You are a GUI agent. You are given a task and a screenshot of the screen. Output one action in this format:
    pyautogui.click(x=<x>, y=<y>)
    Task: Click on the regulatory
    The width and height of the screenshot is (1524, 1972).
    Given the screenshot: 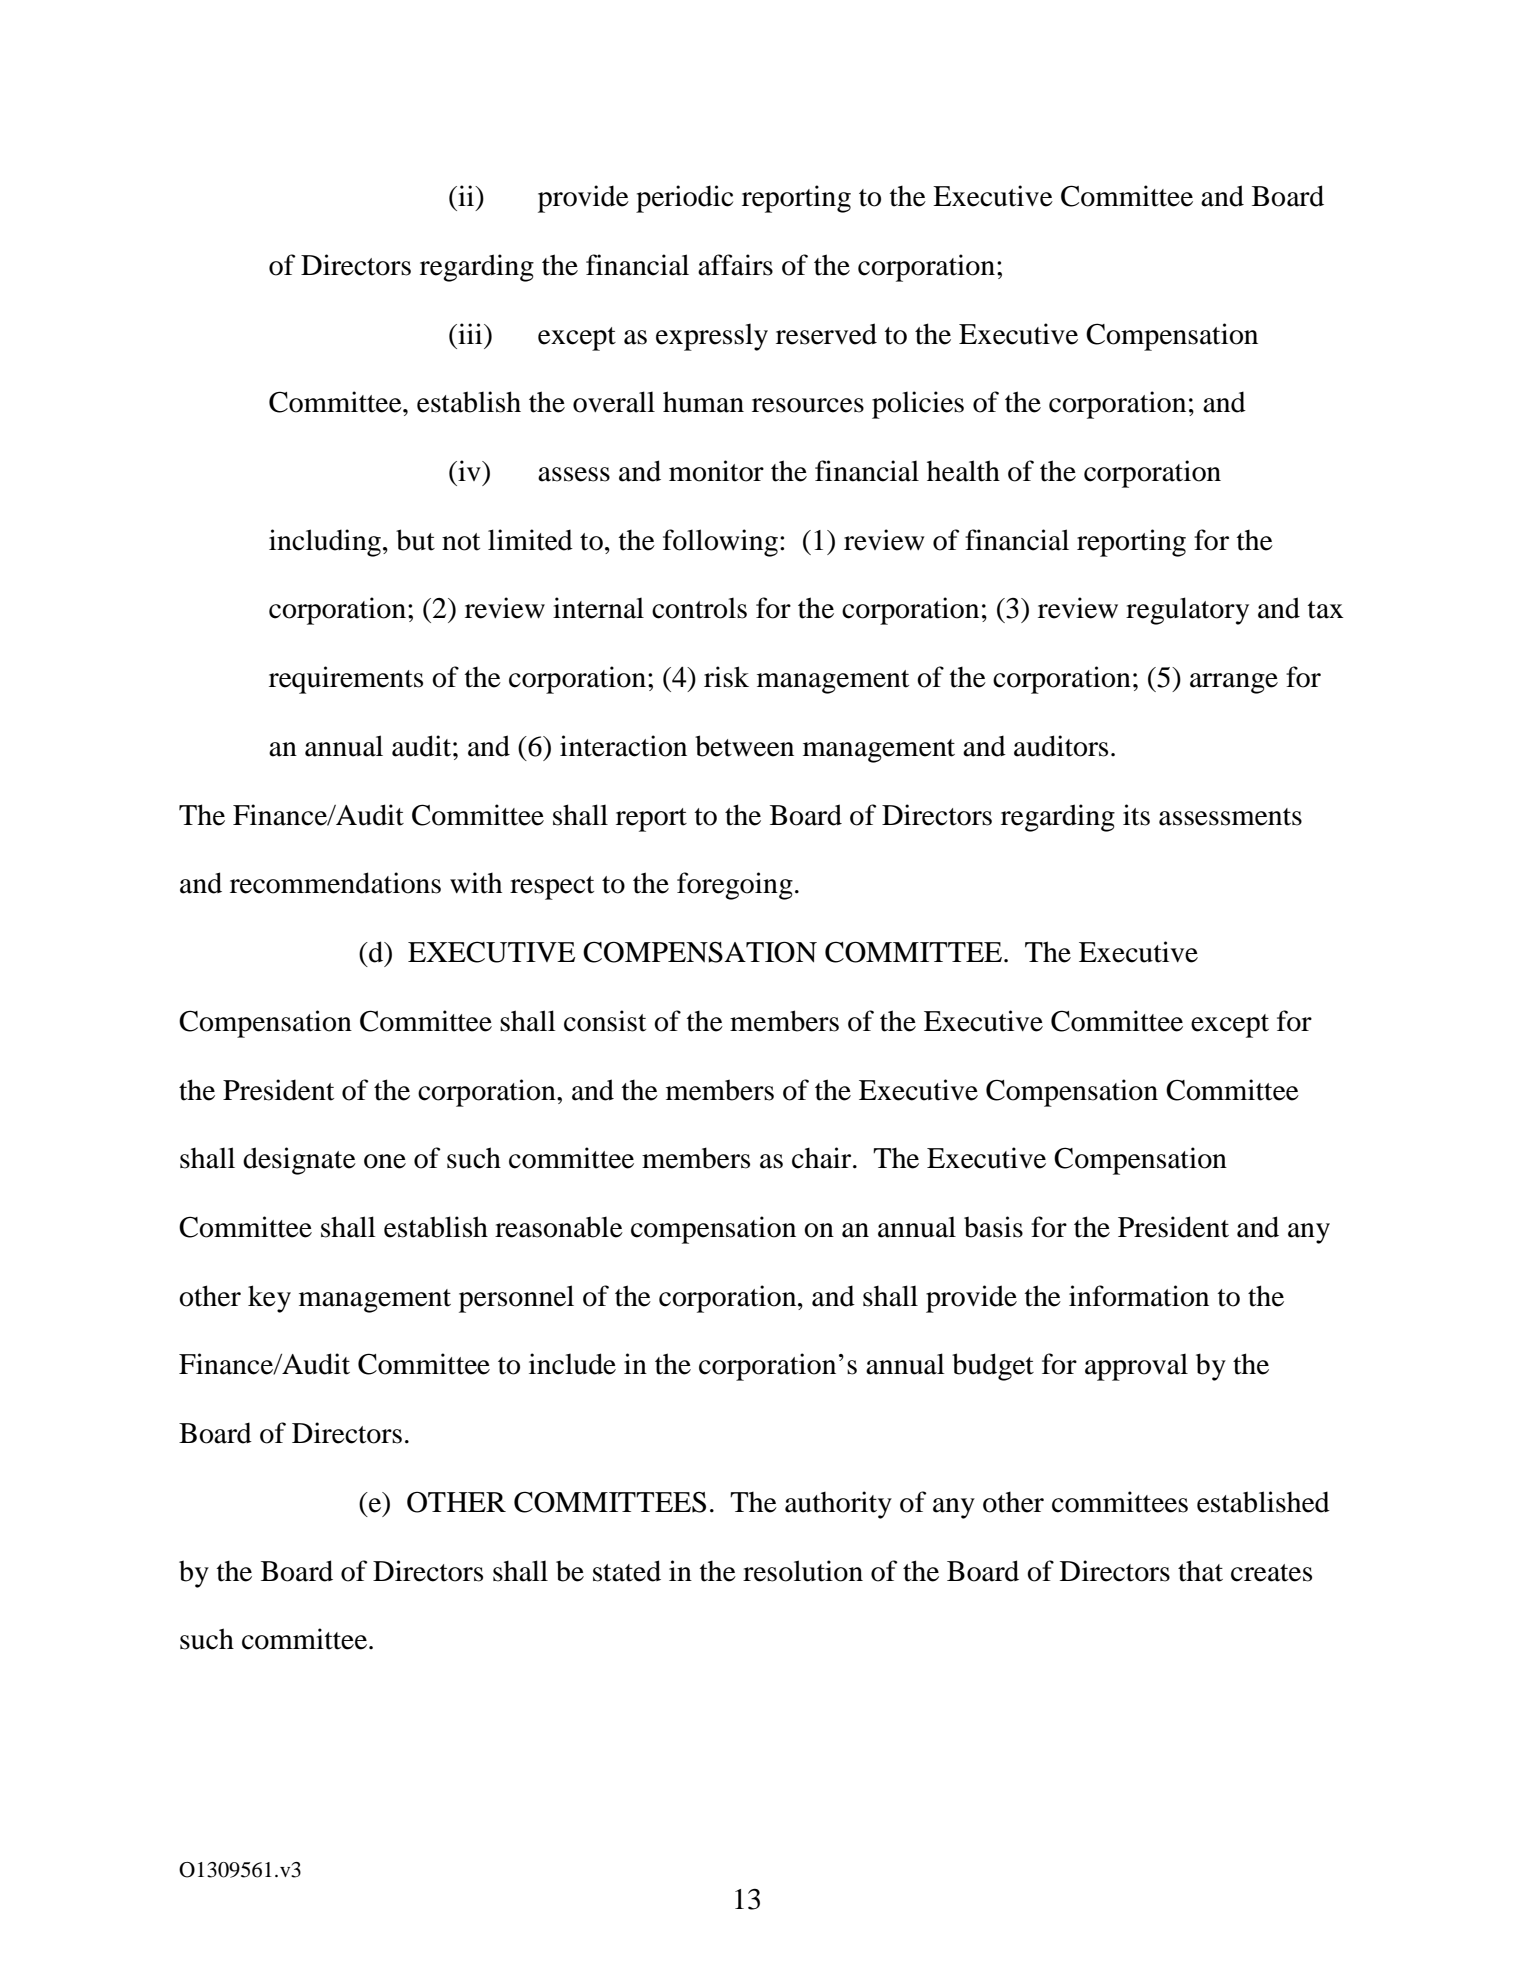 What is the action you would take?
    pyautogui.click(x=1187, y=611)
